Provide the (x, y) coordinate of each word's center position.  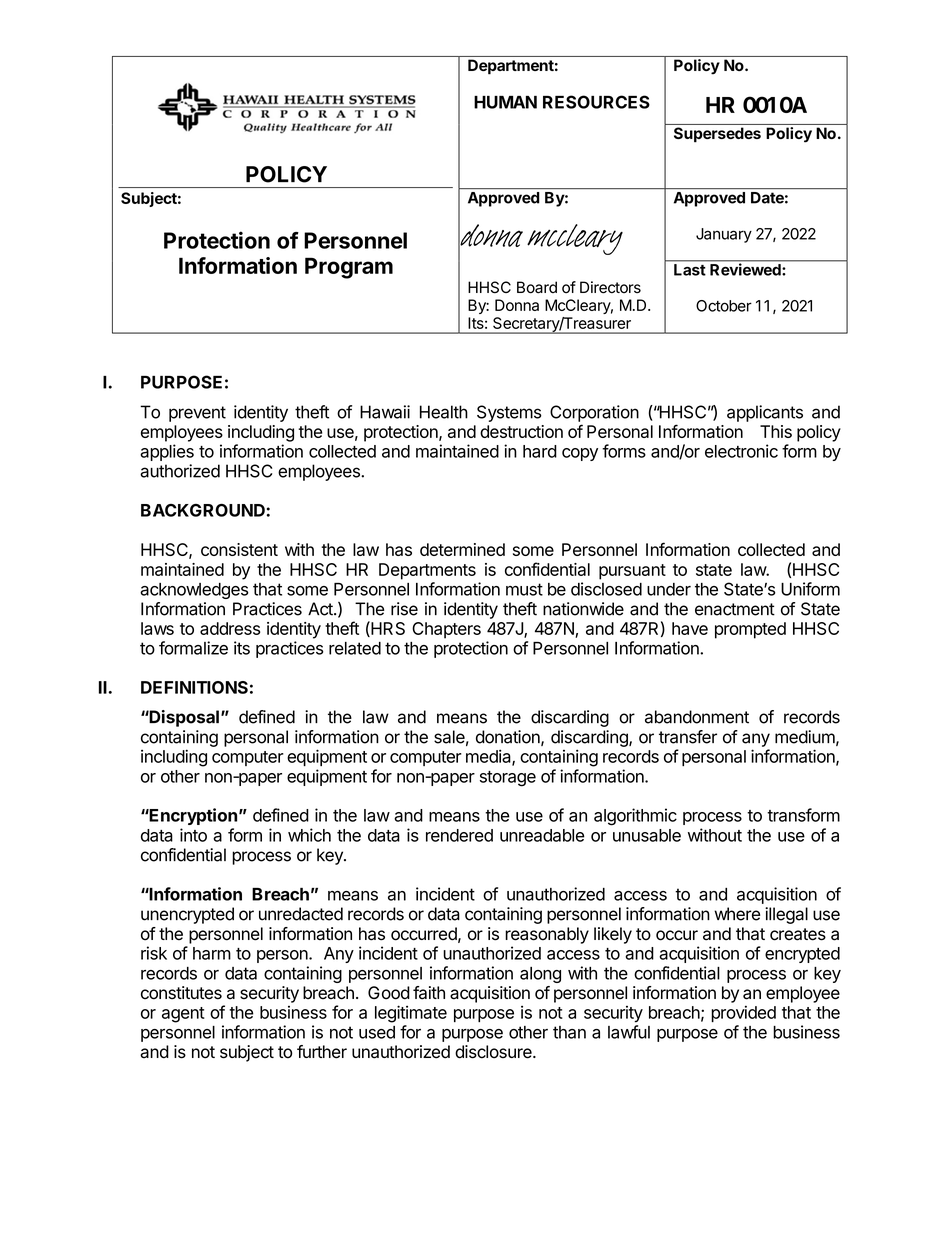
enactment (735, 609)
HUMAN (505, 102)
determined (462, 549)
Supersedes (717, 134)
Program (349, 268)
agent (183, 1015)
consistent (239, 549)
